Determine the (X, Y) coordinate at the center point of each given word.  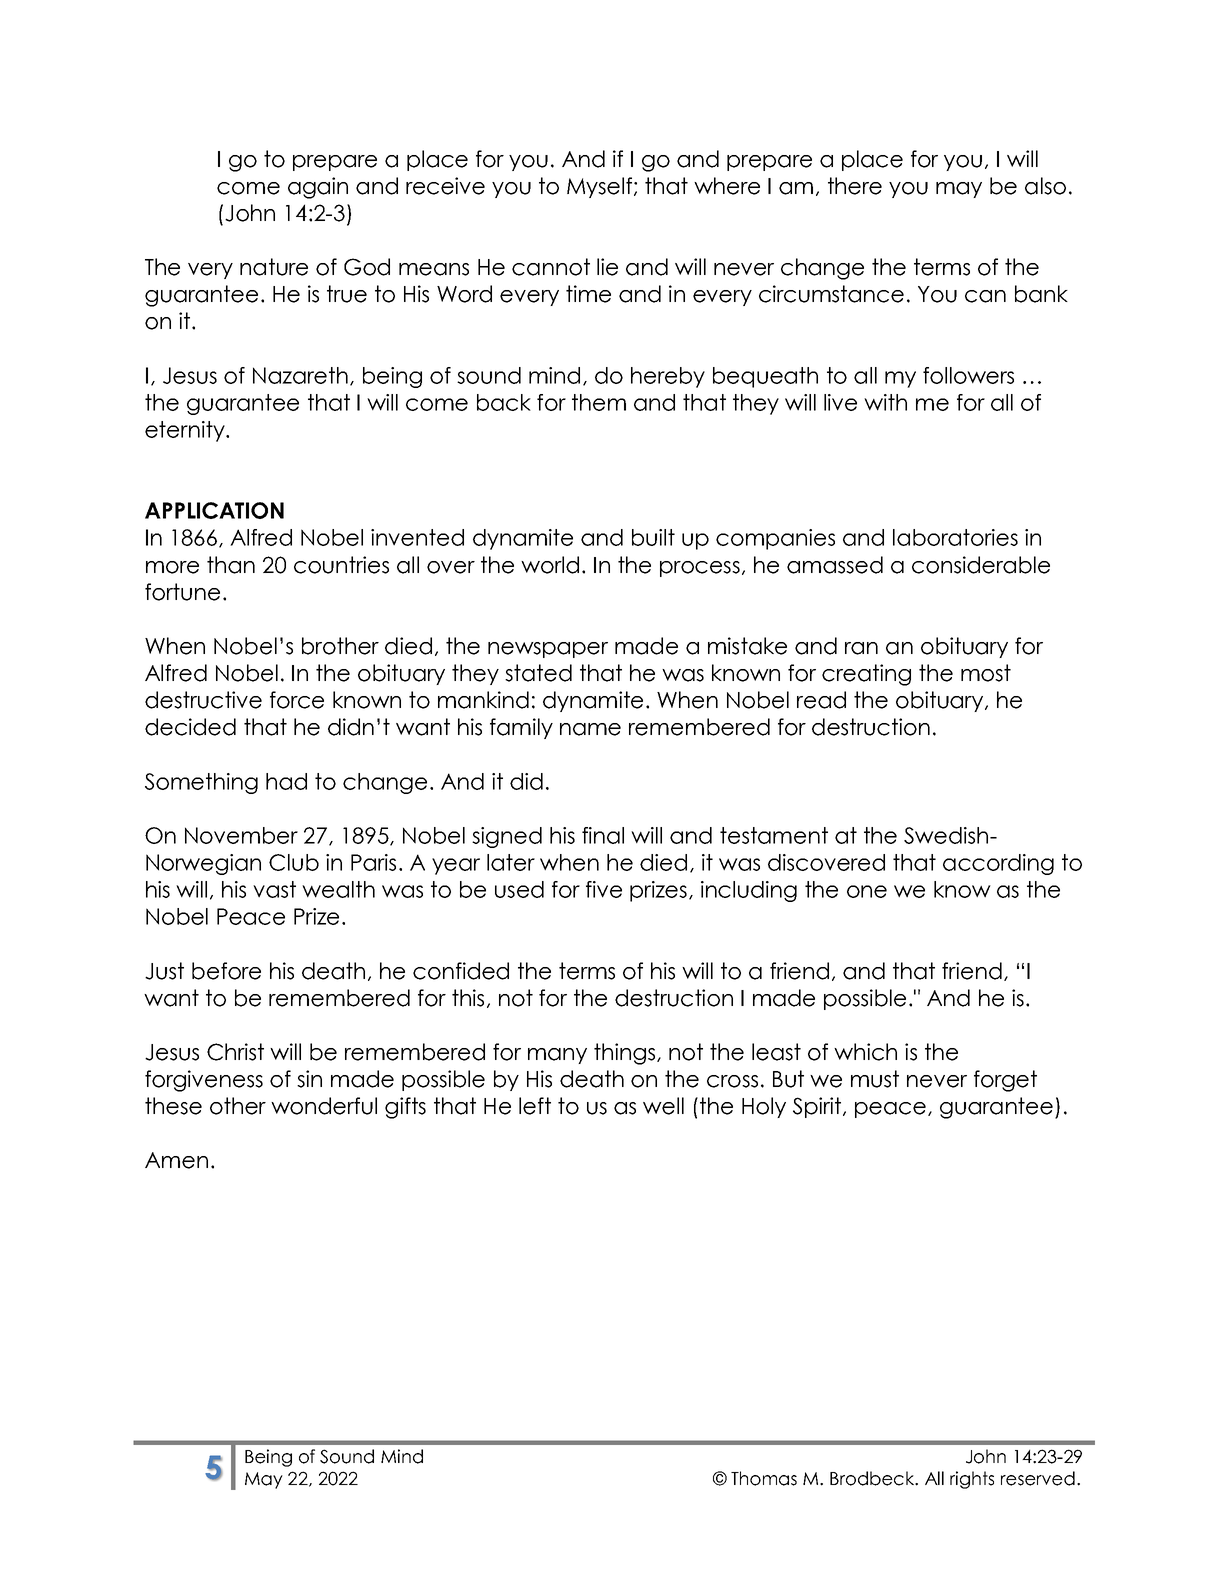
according (998, 864)
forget (1005, 1081)
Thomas (764, 1478)
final (603, 835)
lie (607, 267)
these (173, 1106)
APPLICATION (214, 510)
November (241, 835)
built (653, 537)
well (663, 1106)
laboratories (955, 537)
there (855, 186)
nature (274, 267)
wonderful (324, 1106)
